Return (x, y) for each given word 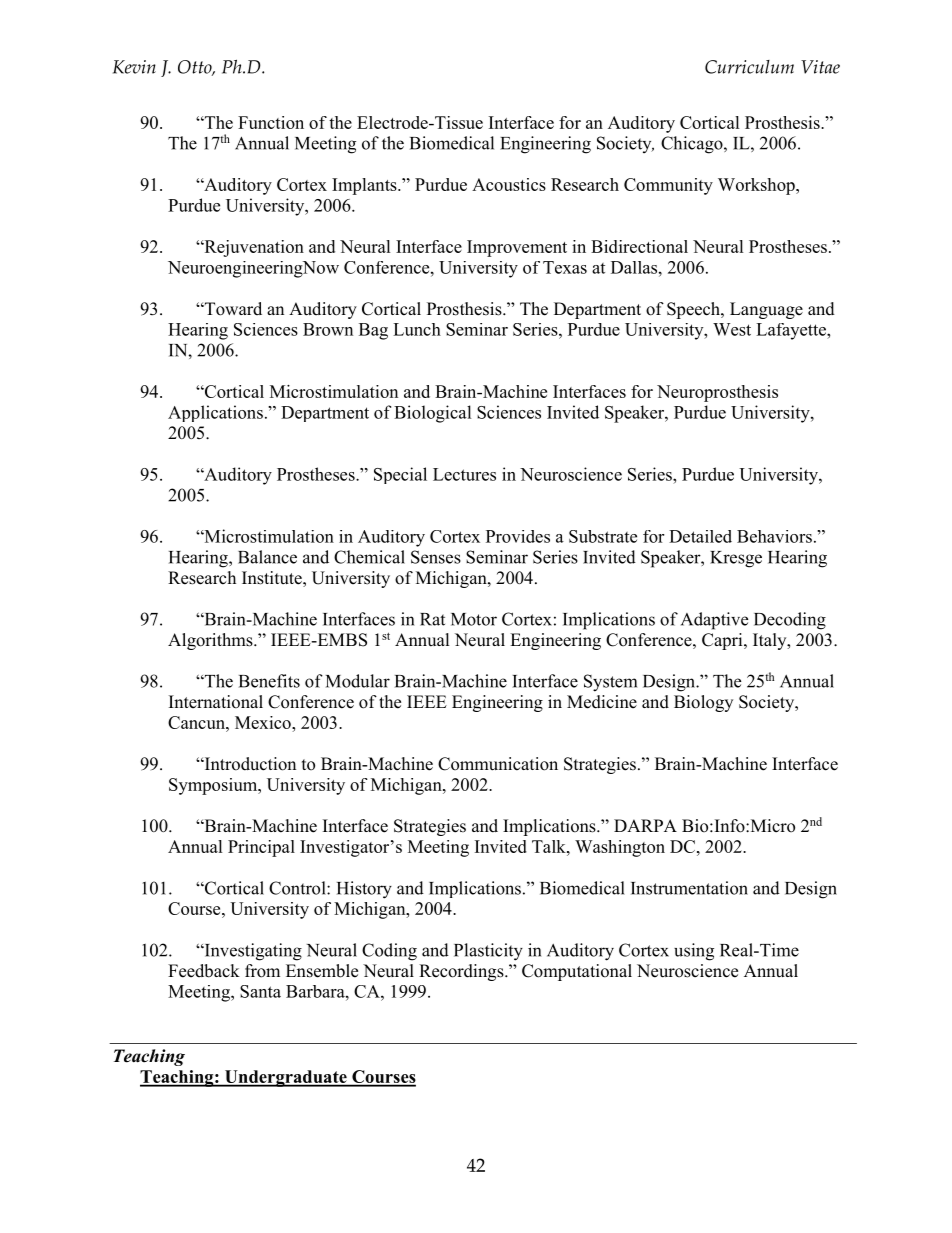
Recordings (462, 972)
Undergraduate (286, 1078)
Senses (436, 557)
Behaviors (774, 536)
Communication (498, 764)
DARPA (645, 825)
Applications (215, 413)
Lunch (417, 329)
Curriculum (749, 67)
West (732, 329)
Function (271, 122)
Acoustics (509, 184)
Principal (261, 848)
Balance (267, 557)
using (694, 952)
